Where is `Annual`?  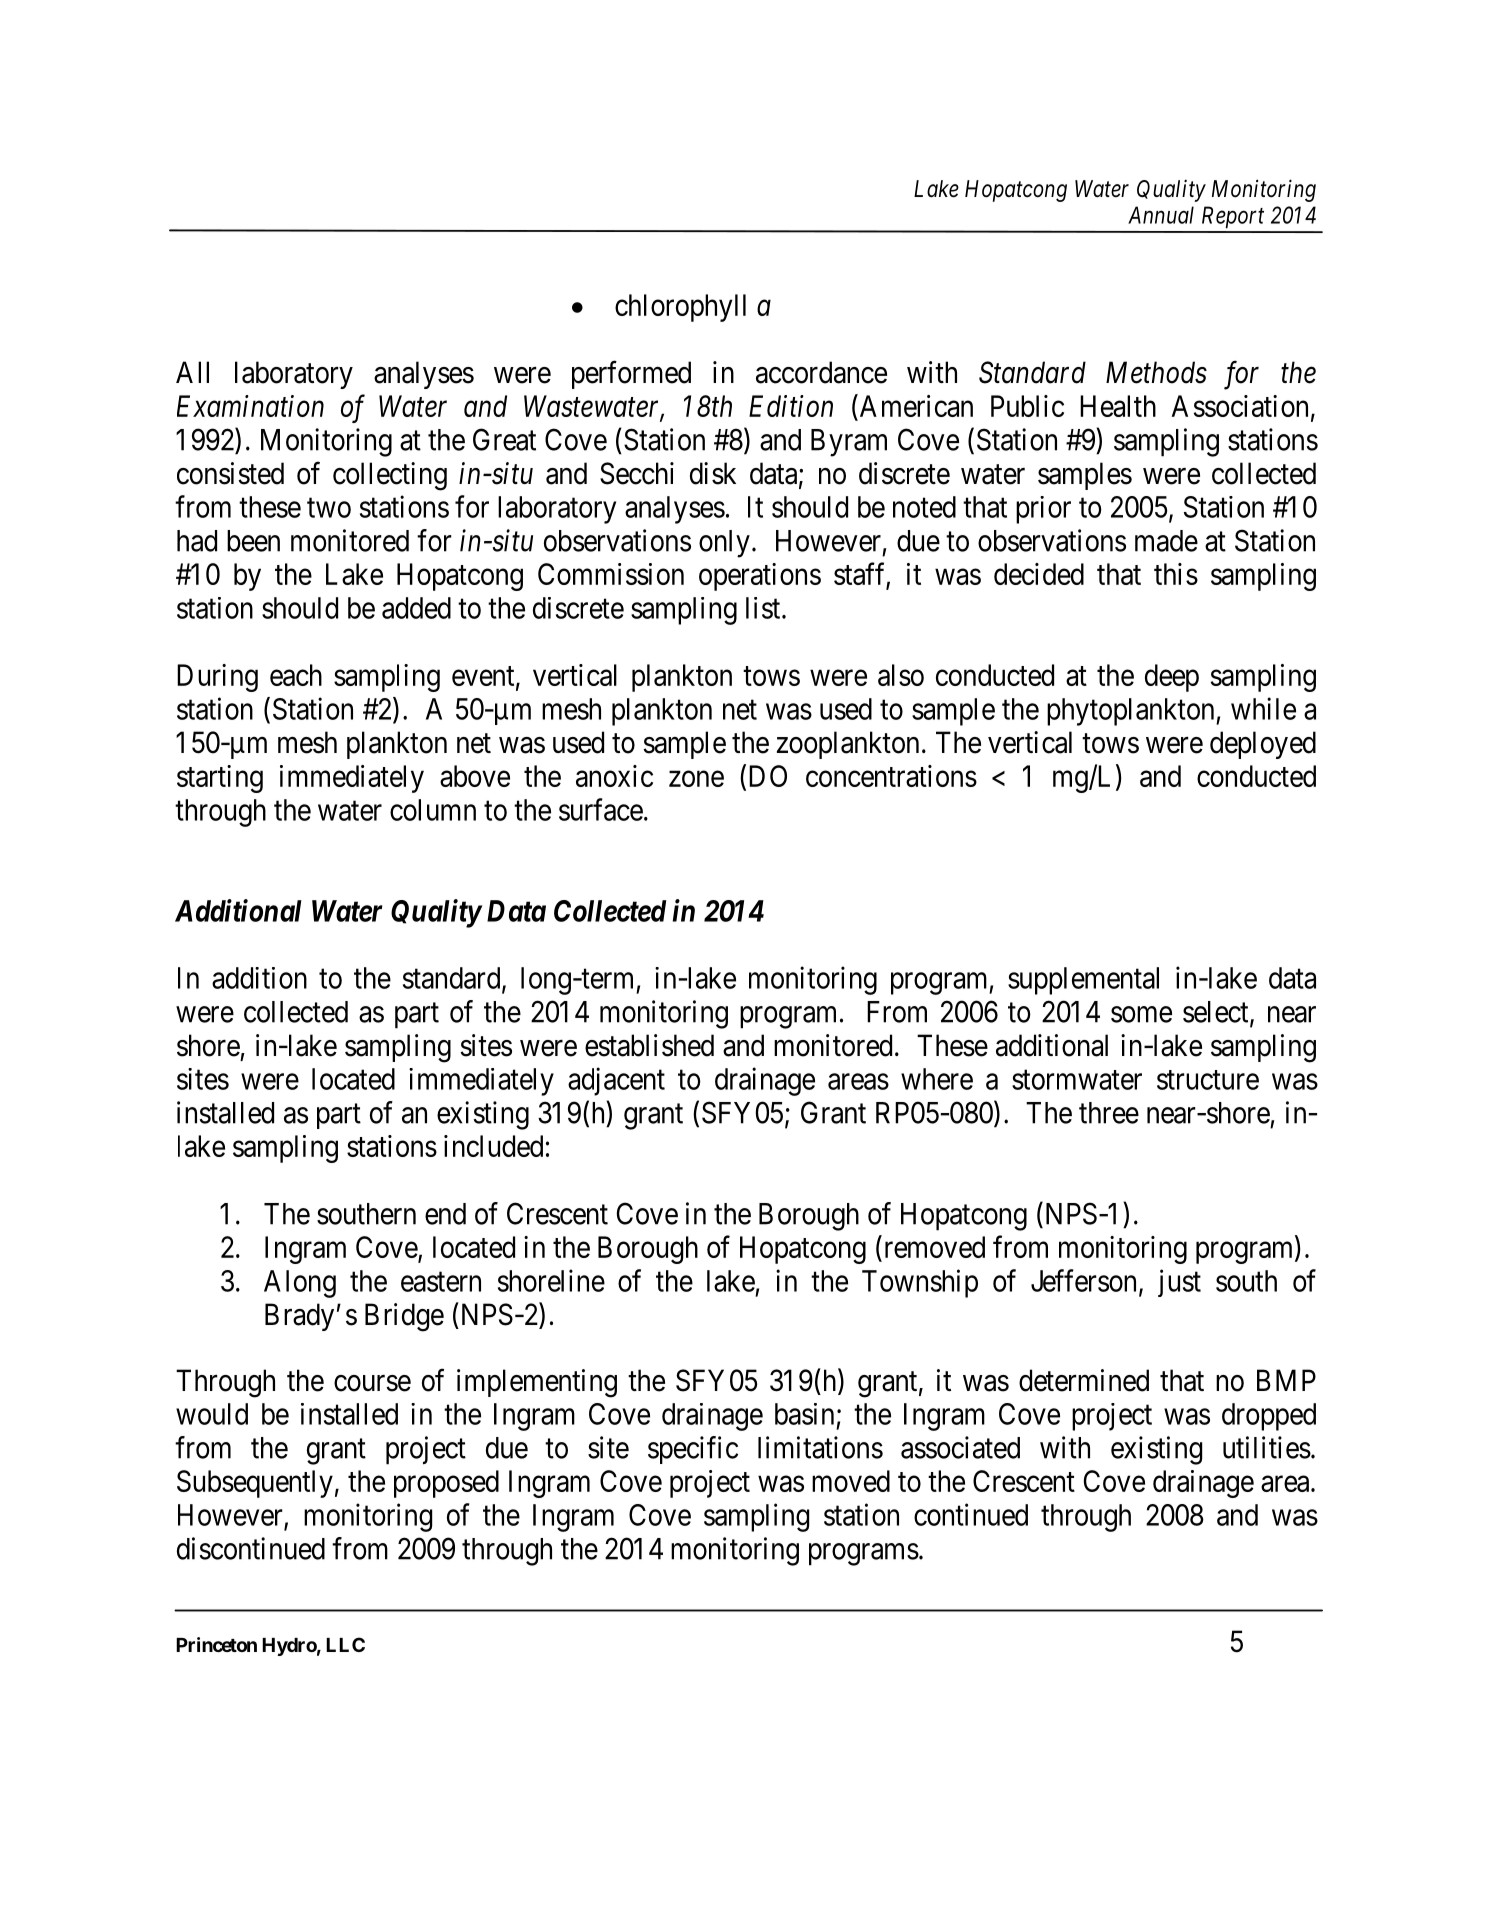
Annual is located at coordinates (1161, 215).
